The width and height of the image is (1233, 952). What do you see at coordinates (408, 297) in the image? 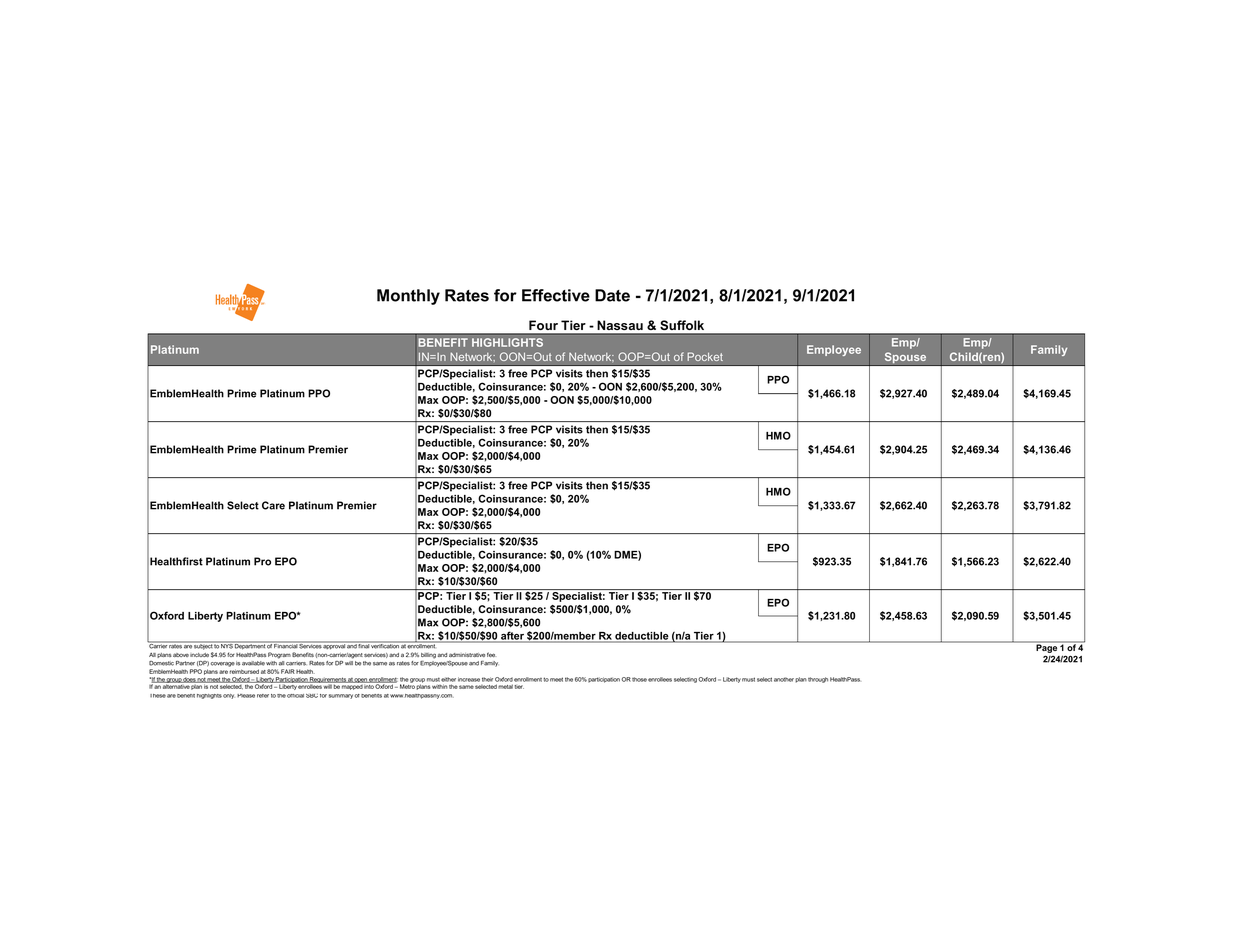
I see `Monthly` at bounding box center [408, 297].
